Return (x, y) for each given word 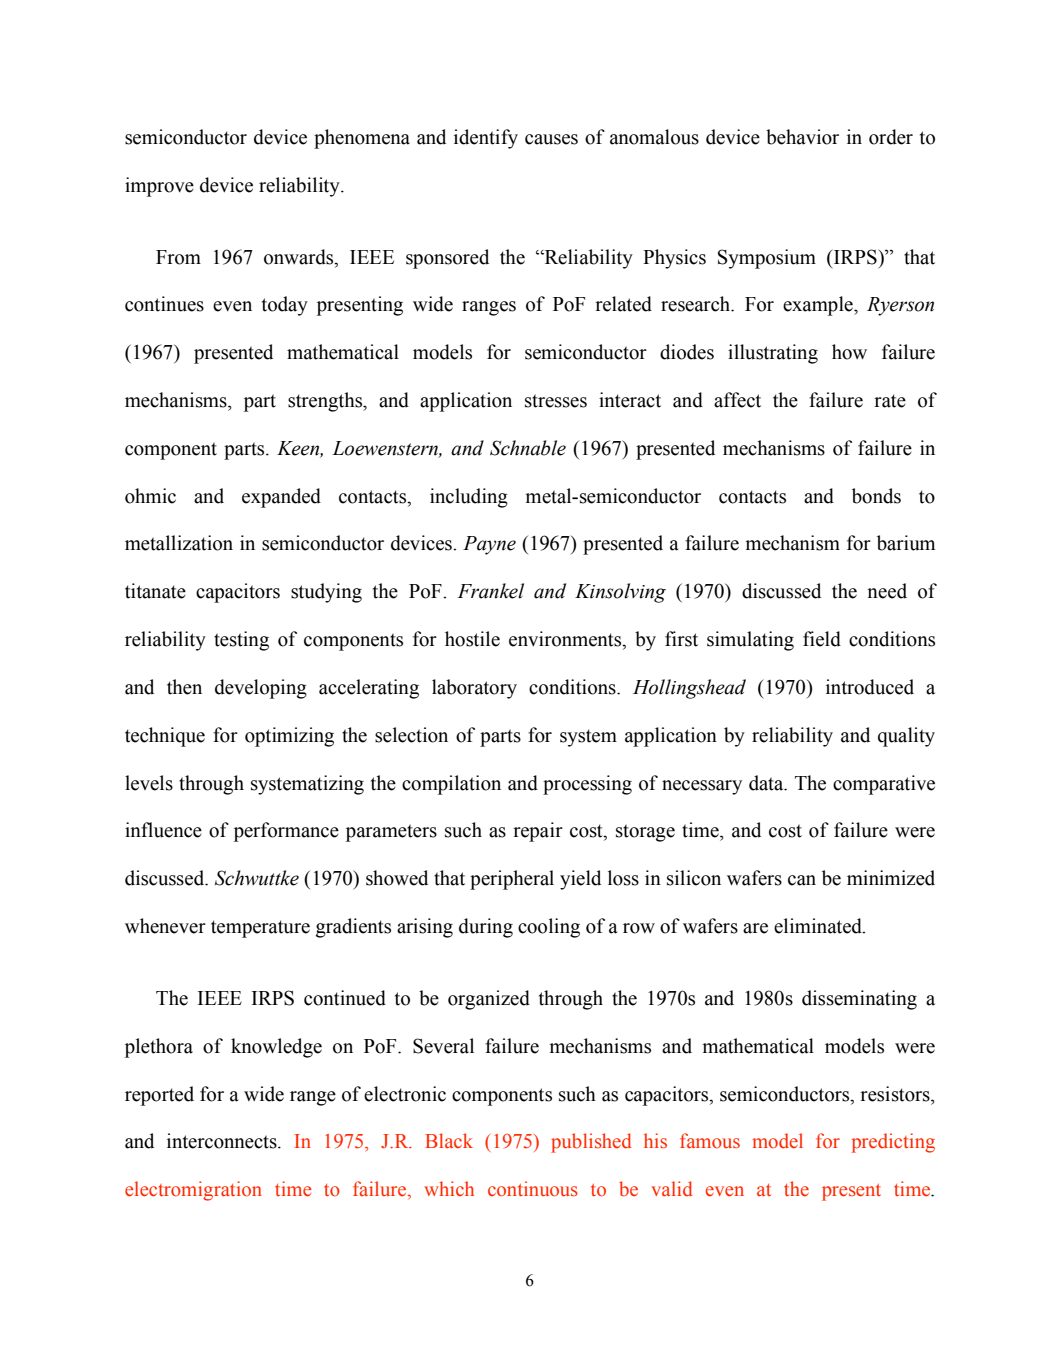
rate (890, 401)
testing (241, 641)
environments (566, 640)
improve (159, 187)
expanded (281, 498)
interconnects (223, 1141)
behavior (802, 137)
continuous (533, 1189)
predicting (893, 1143)
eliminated (819, 926)
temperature (260, 929)
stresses (556, 401)
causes (551, 139)
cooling (549, 928)
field (822, 639)
